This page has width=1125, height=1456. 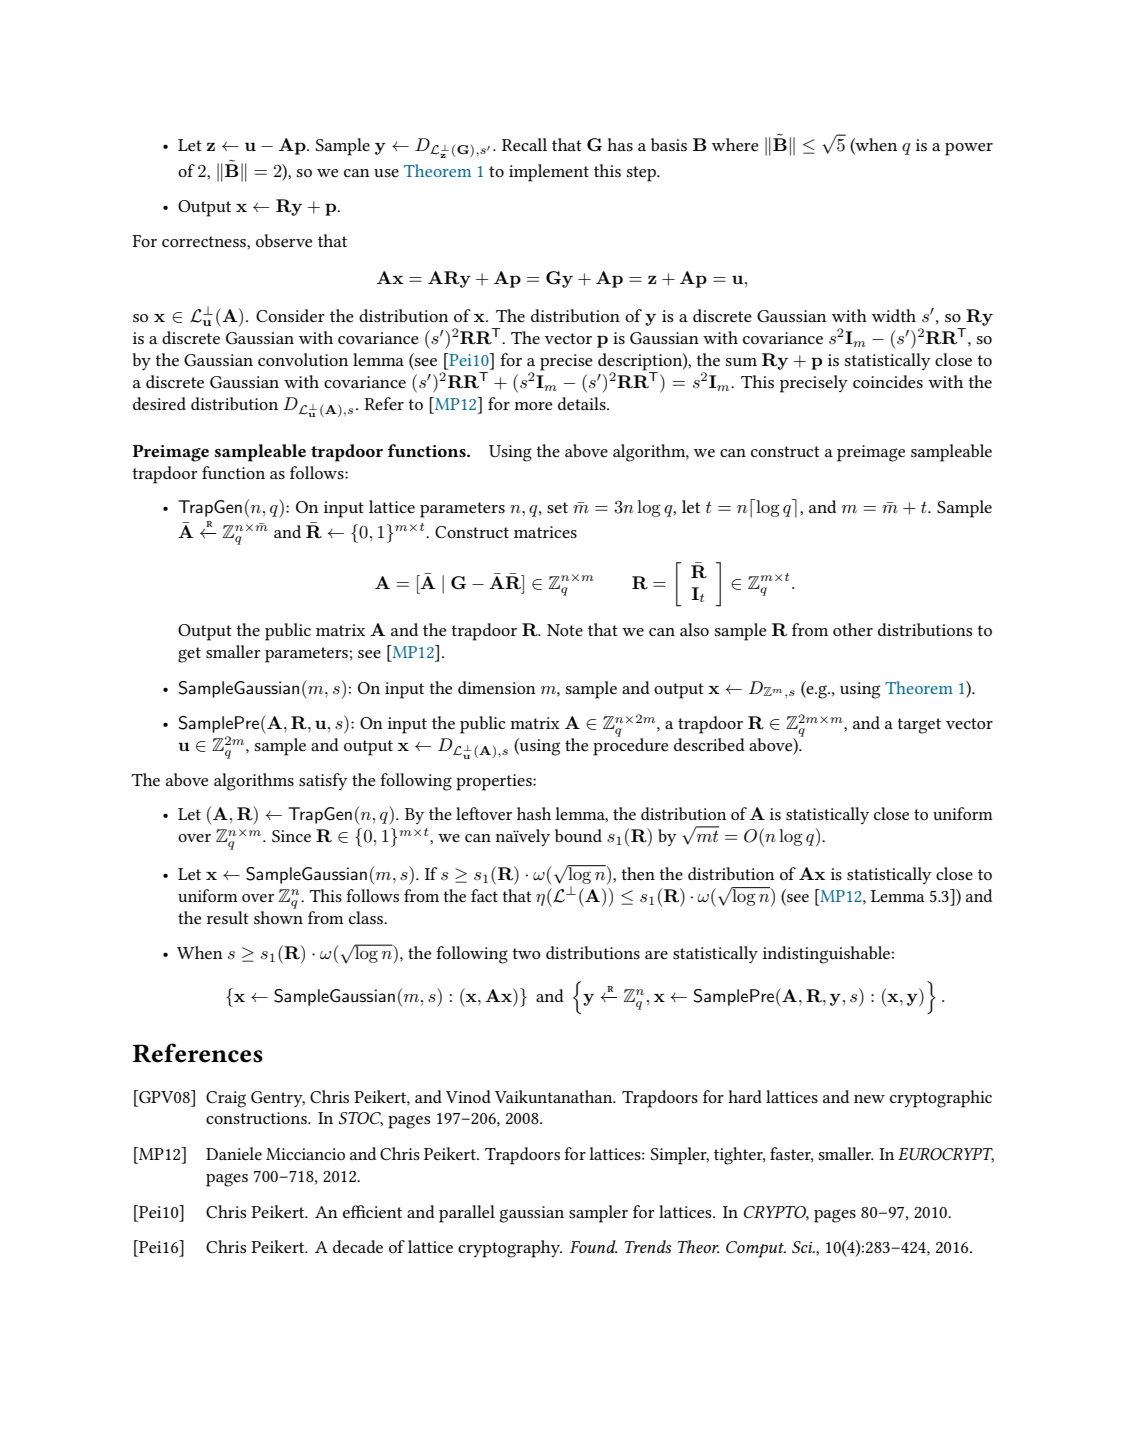 I want to click on Daniele, so click(x=234, y=1153).
